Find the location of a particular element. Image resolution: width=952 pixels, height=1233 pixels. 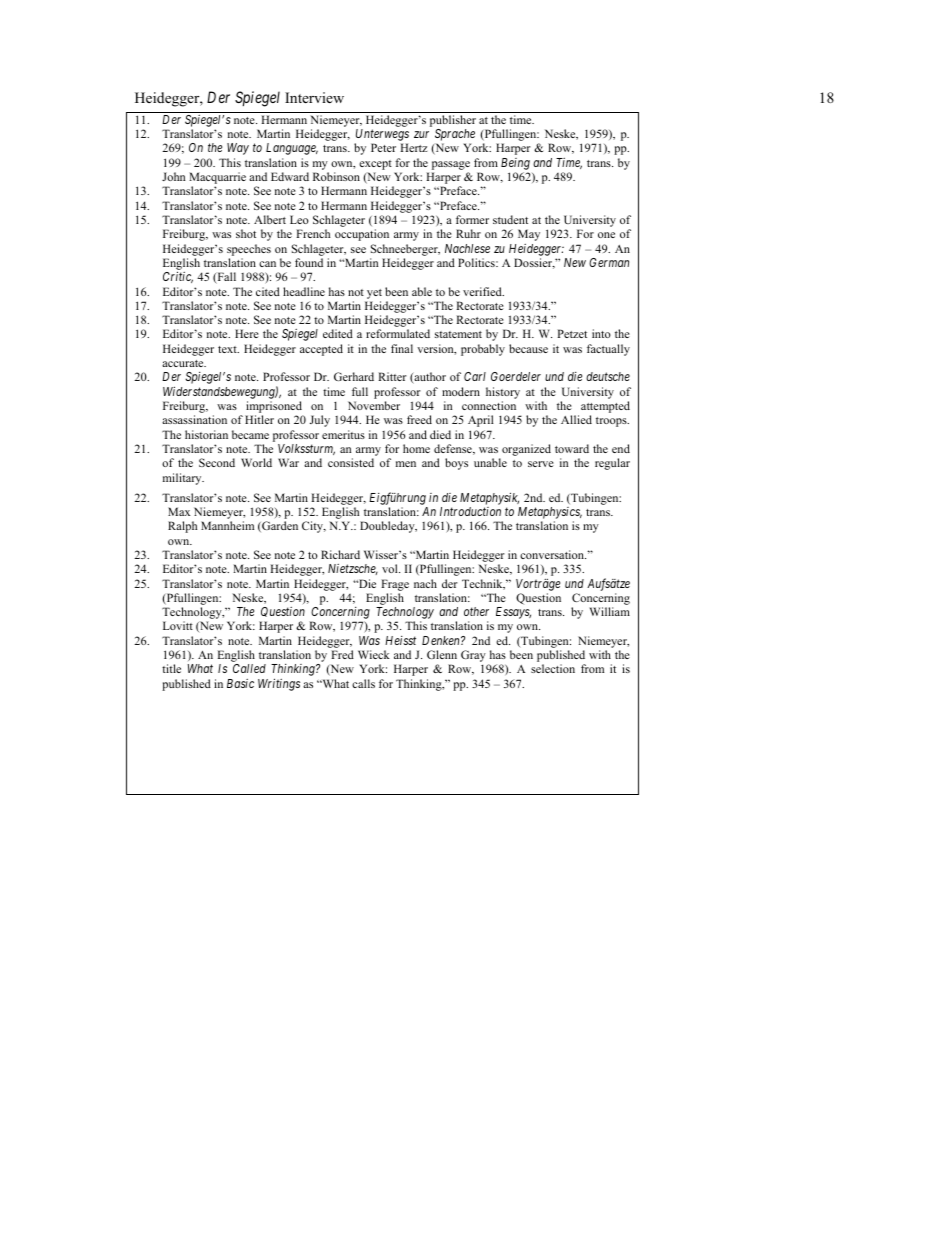

into is located at coordinates (601, 333).
